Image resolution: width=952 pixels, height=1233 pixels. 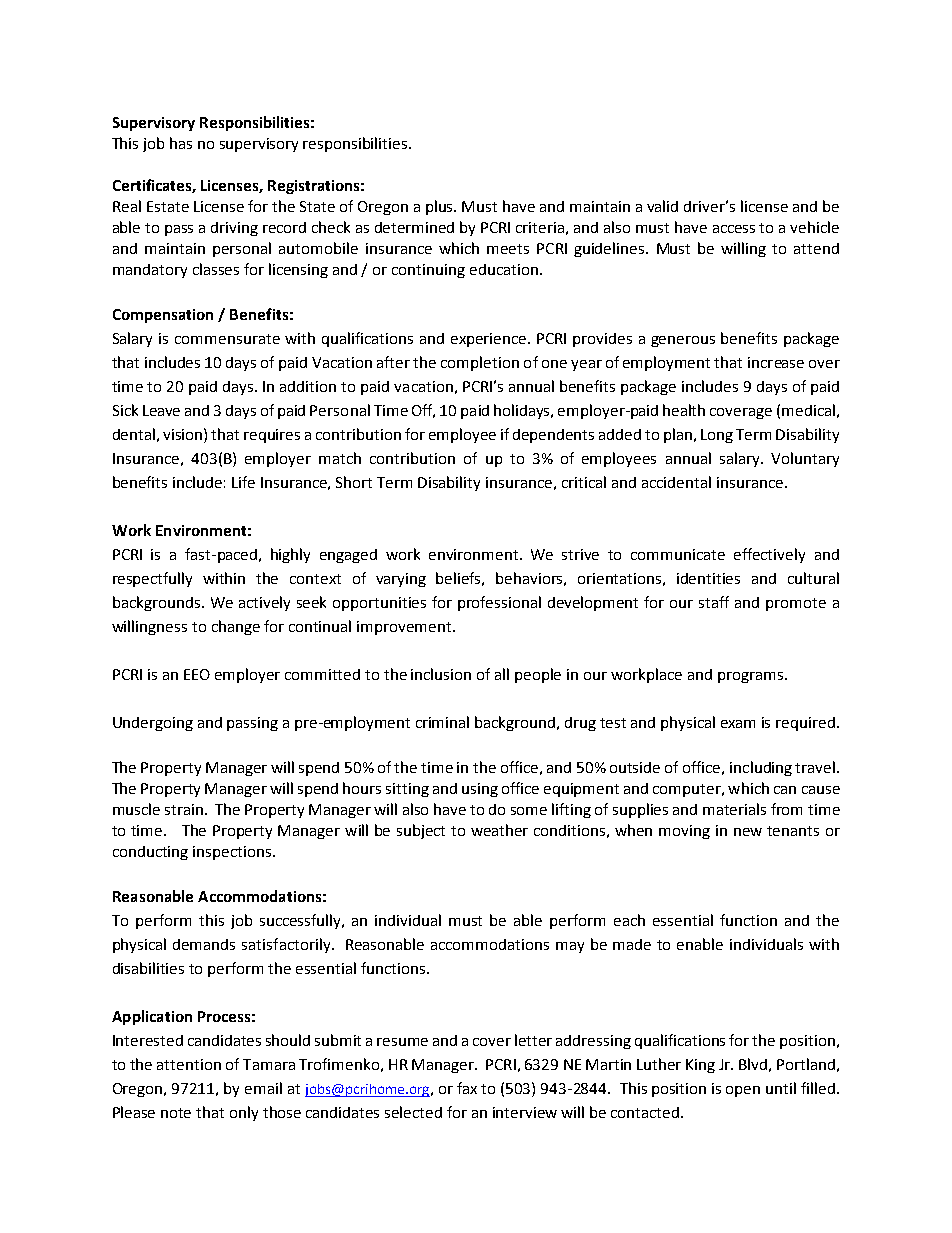 I want to click on access, so click(x=734, y=229).
